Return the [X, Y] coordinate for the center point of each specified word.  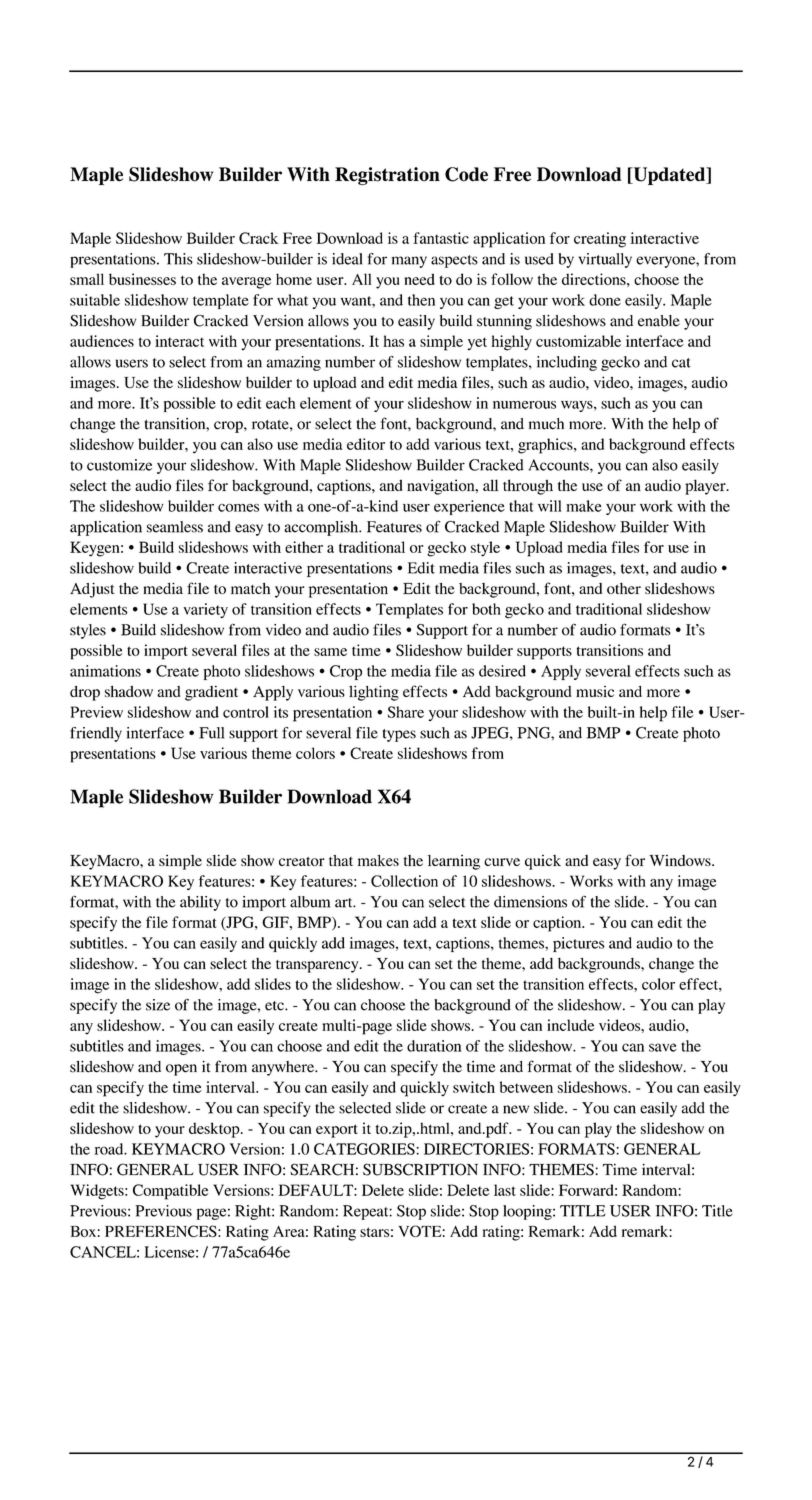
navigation [442, 487]
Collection [404, 881]
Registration [387, 176]
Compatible [170, 1192]
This [178, 259]
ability [200, 903]
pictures [579, 944]
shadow [129, 691]
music [595, 691]
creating [600, 240]
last [505, 1190]
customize [119, 465]
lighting [374, 693]
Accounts [560, 466]
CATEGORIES [365, 1149]
